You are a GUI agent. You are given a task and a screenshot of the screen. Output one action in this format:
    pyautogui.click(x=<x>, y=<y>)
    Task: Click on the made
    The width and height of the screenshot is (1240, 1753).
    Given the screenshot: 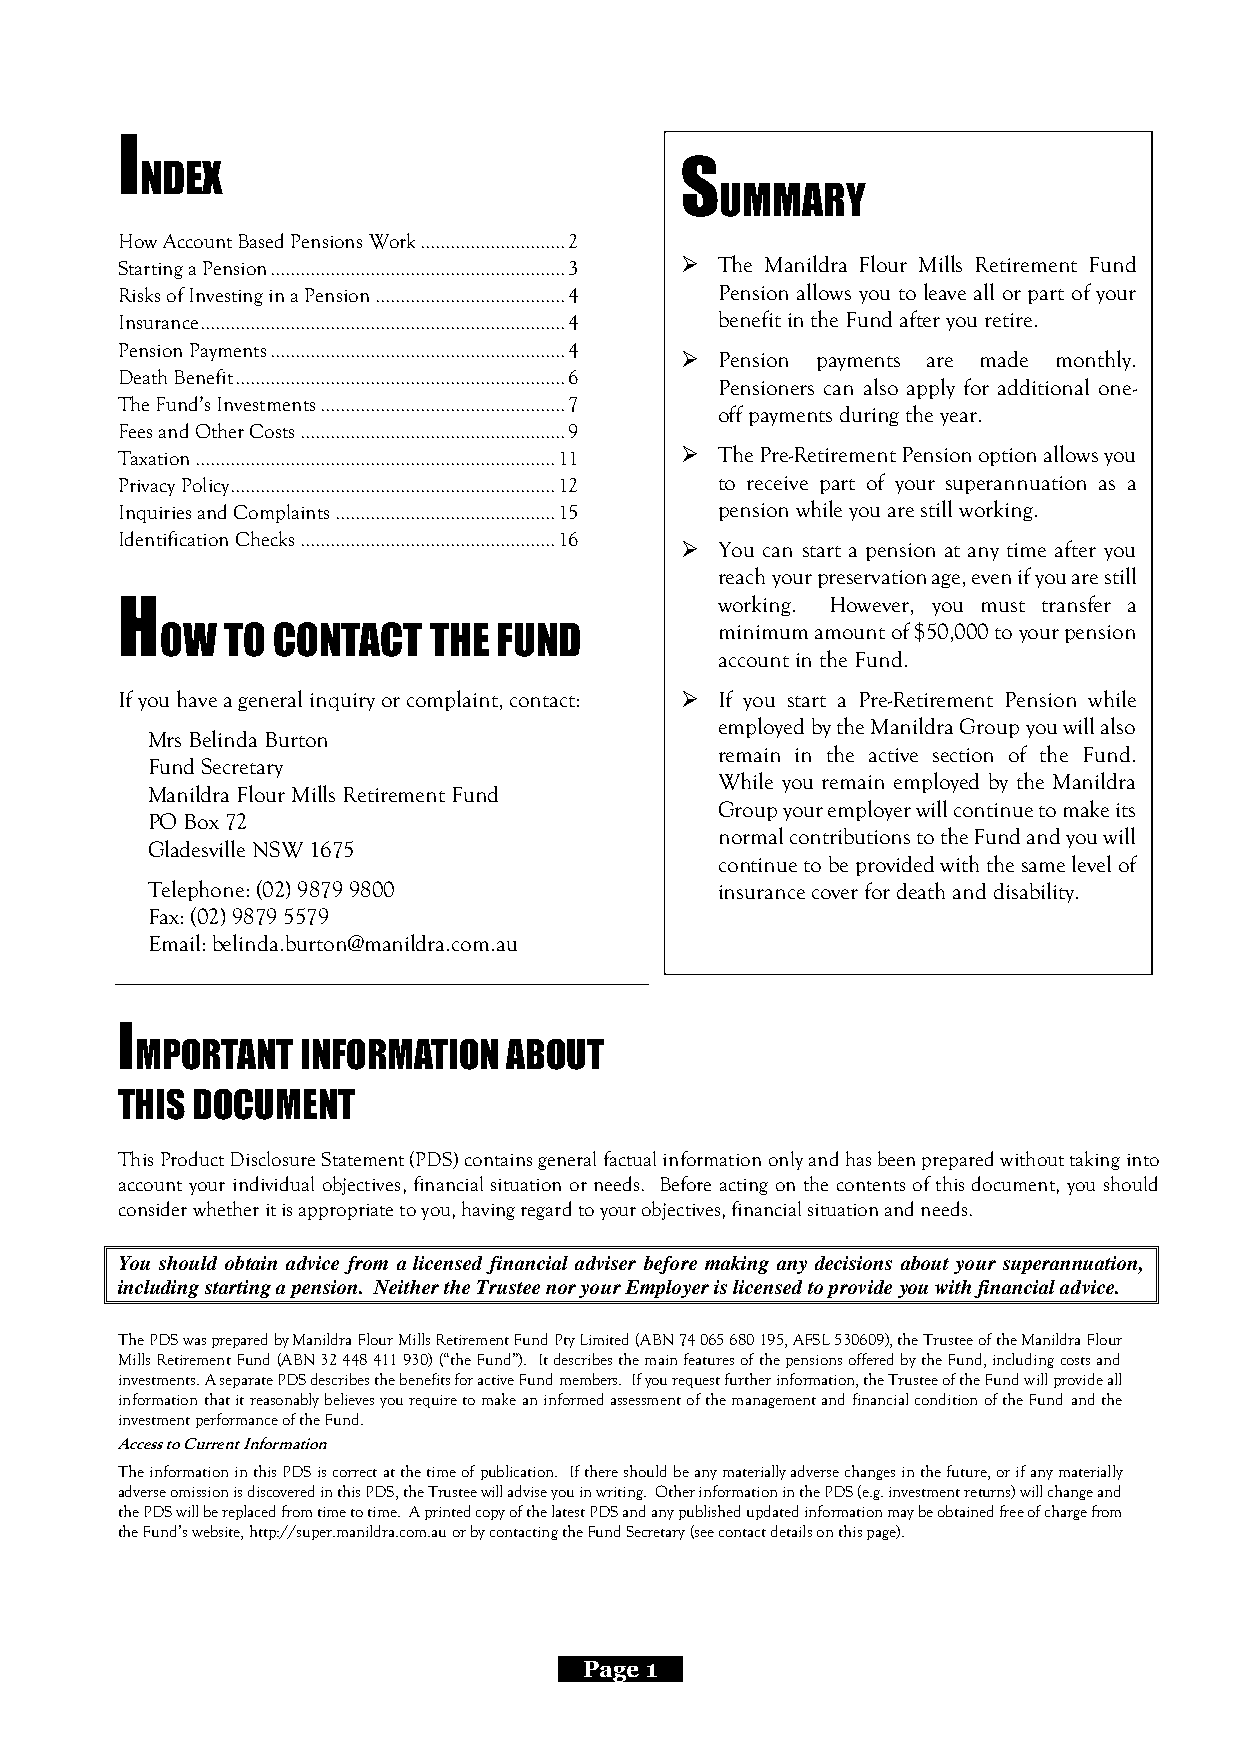 What is the action you would take?
    pyautogui.click(x=1004, y=359)
